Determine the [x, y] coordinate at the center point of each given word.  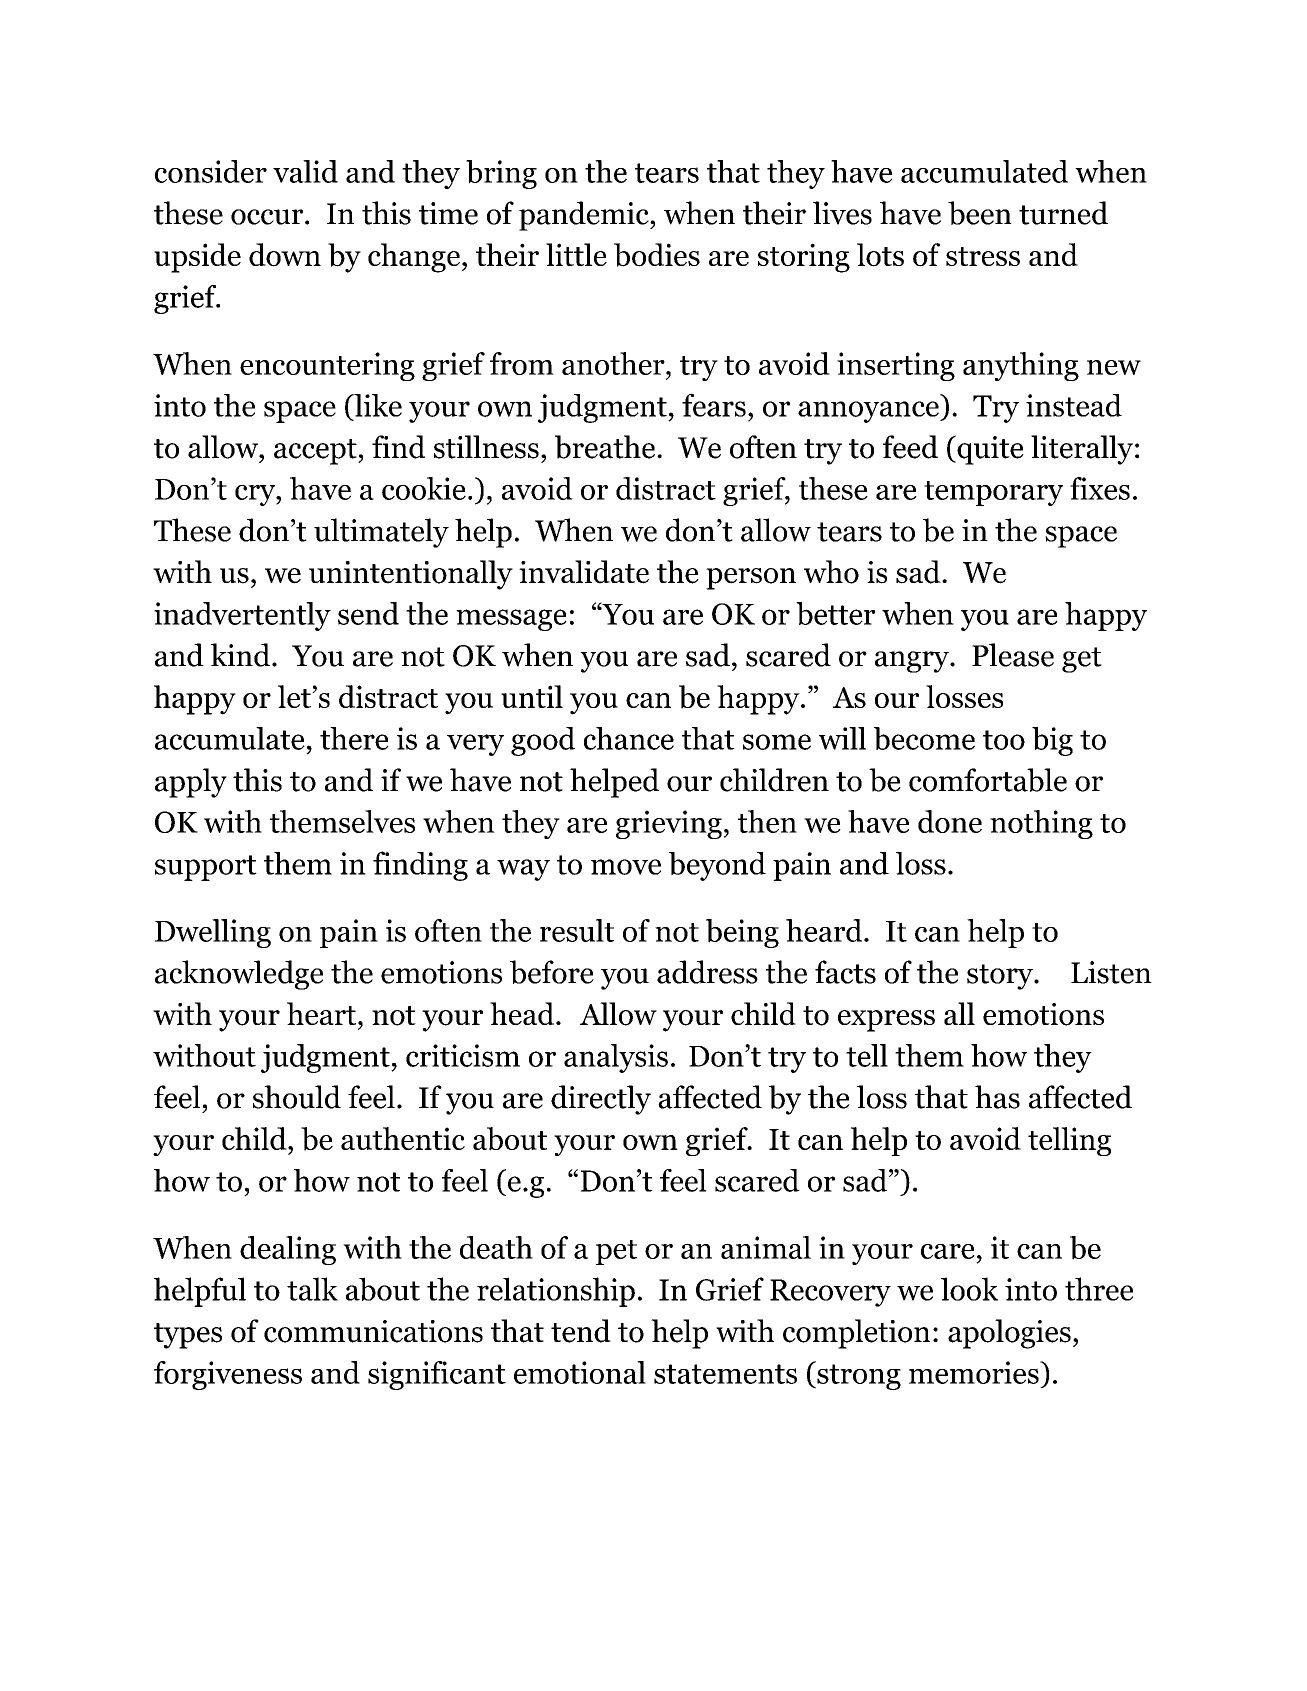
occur [267, 217]
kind [242, 655]
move [626, 867]
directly [601, 1100]
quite [989, 450]
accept [316, 452]
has [997, 1097]
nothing [1041, 824]
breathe [606, 447]
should [297, 1097]
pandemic [585, 216]
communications [373, 1331]
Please [1013, 655]
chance [629, 738]
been [980, 213]
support [206, 868]
